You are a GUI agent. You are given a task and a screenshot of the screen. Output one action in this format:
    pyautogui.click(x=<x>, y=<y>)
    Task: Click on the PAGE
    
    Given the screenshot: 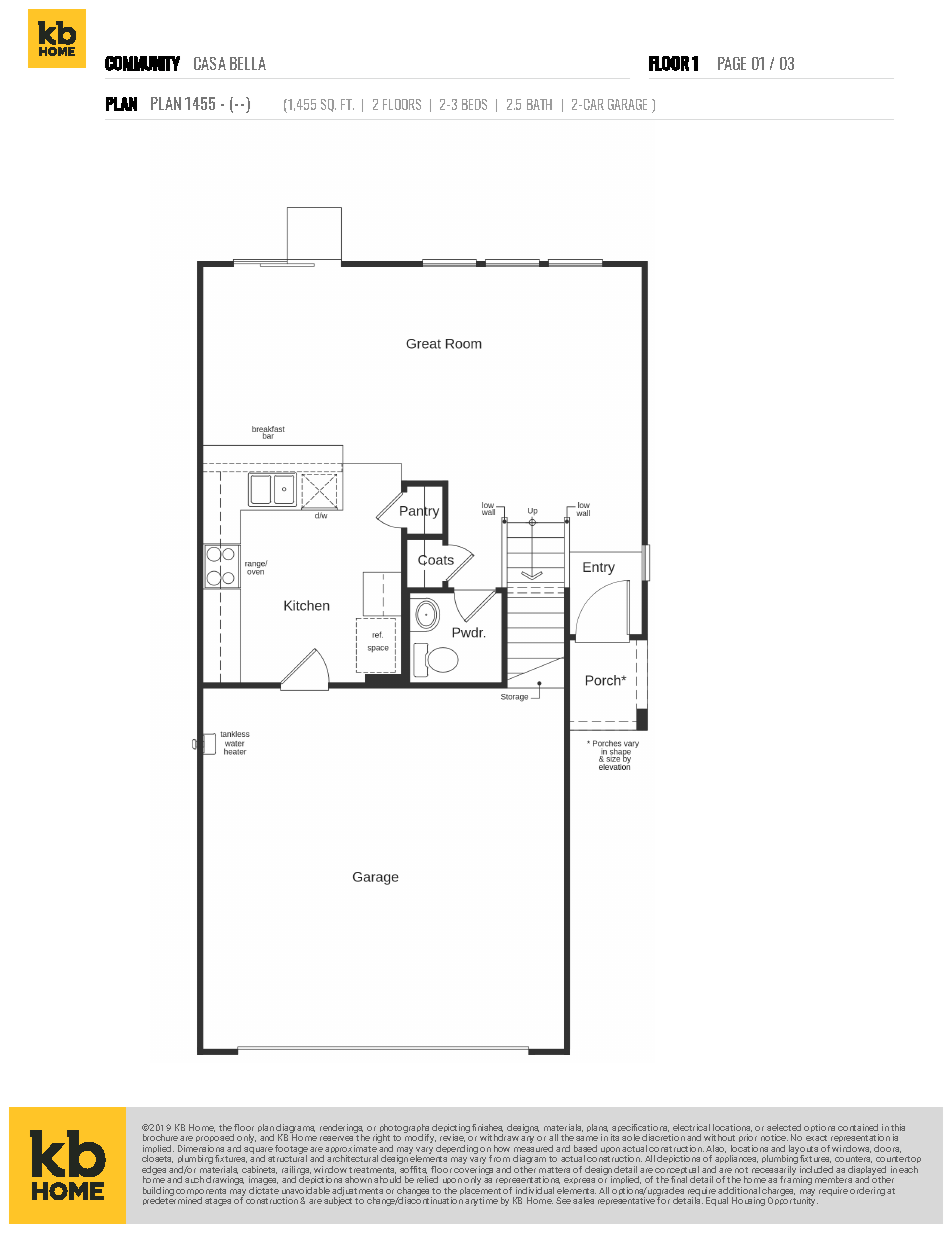 What is the action you would take?
    pyautogui.click(x=732, y=63)
